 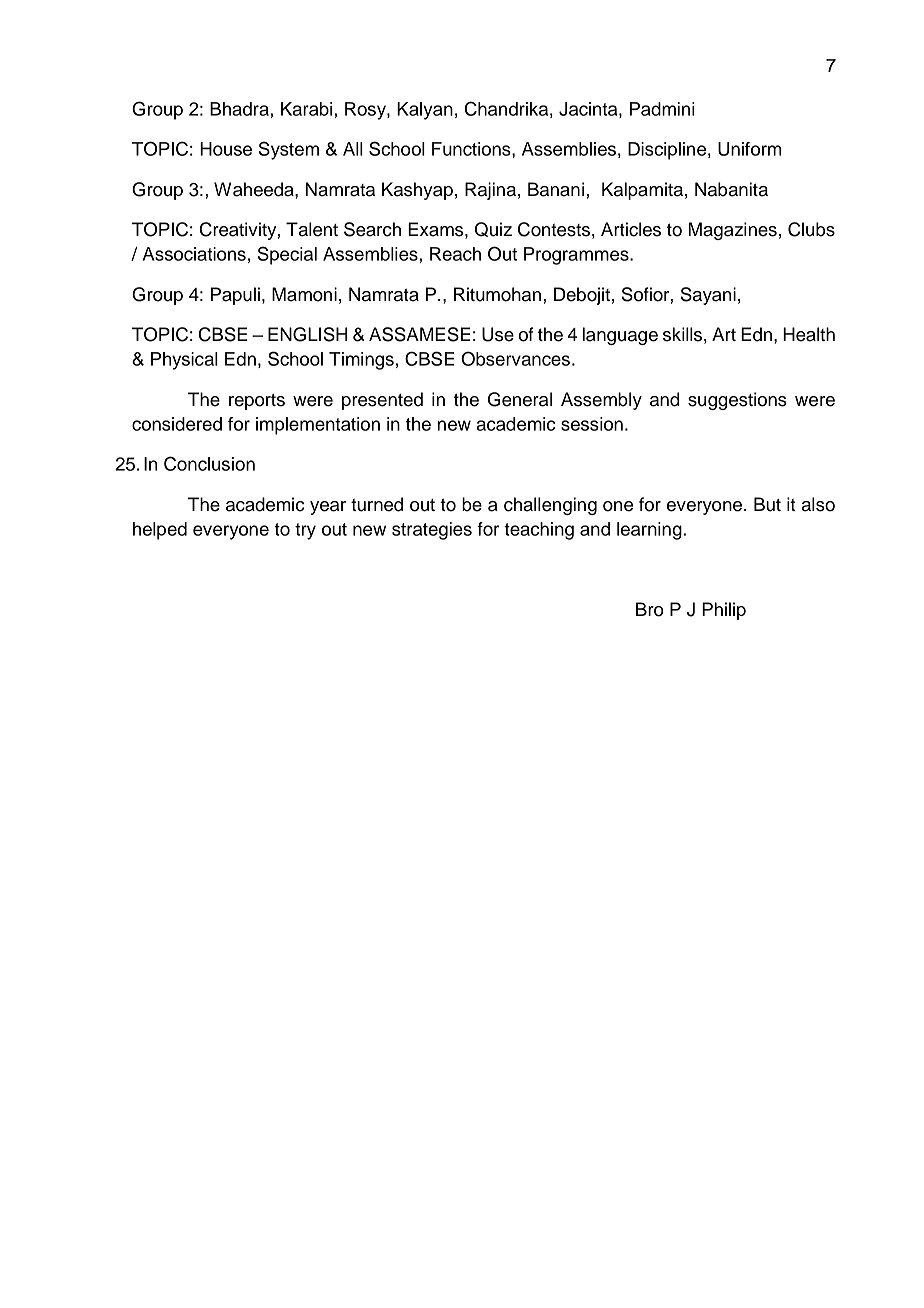 I want to click on House, so click(x=226, y=149).
